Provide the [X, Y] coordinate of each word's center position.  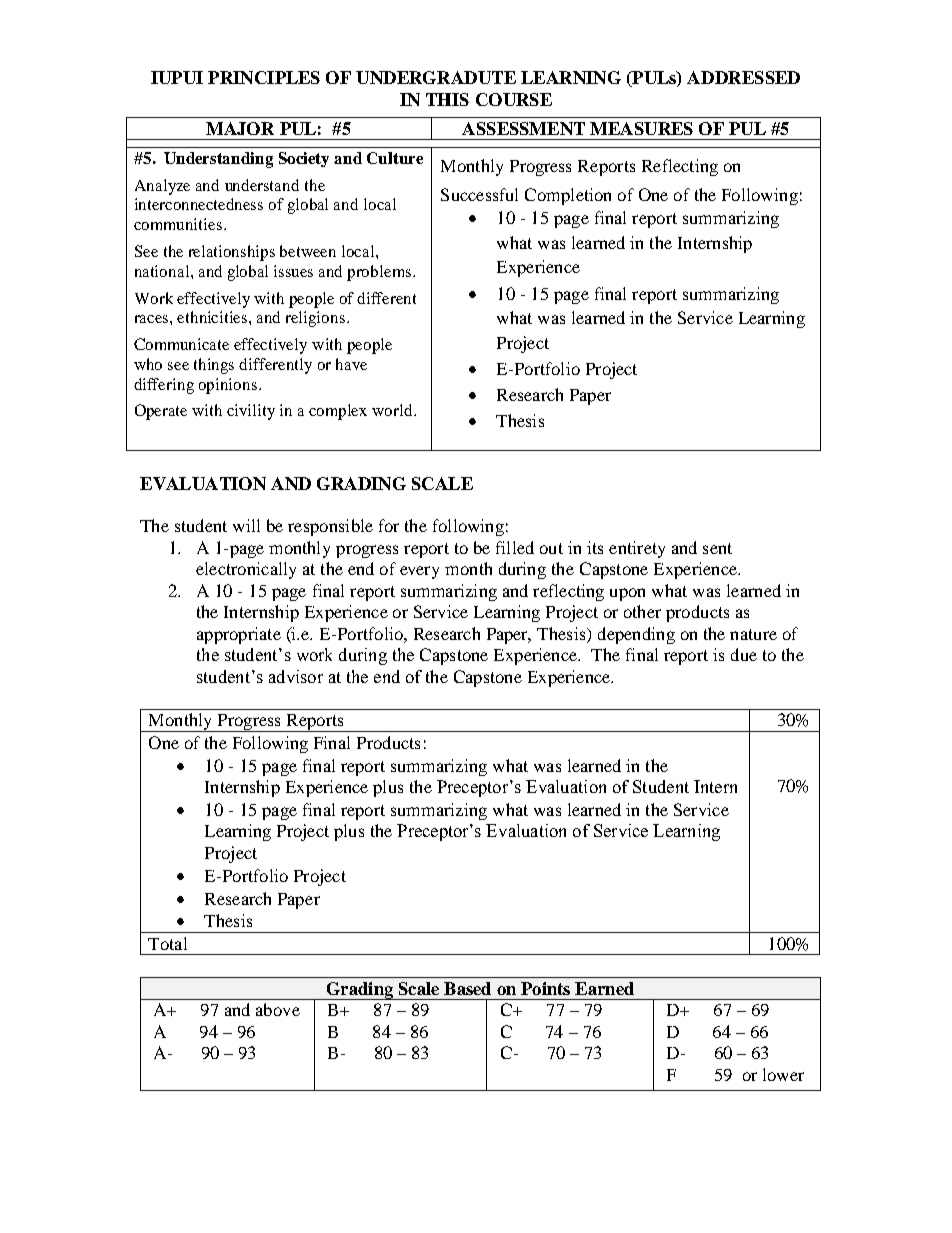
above [278, 1009]
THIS [447, 99]
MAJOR [240, 128]
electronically [246, 570]
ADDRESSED [743, 77]
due [744, 654]
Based [467, 988]
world [393, 410]
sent [717, 548]
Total [167, 943]
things [214, 366]
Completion [568, 196]
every [419, 572]
